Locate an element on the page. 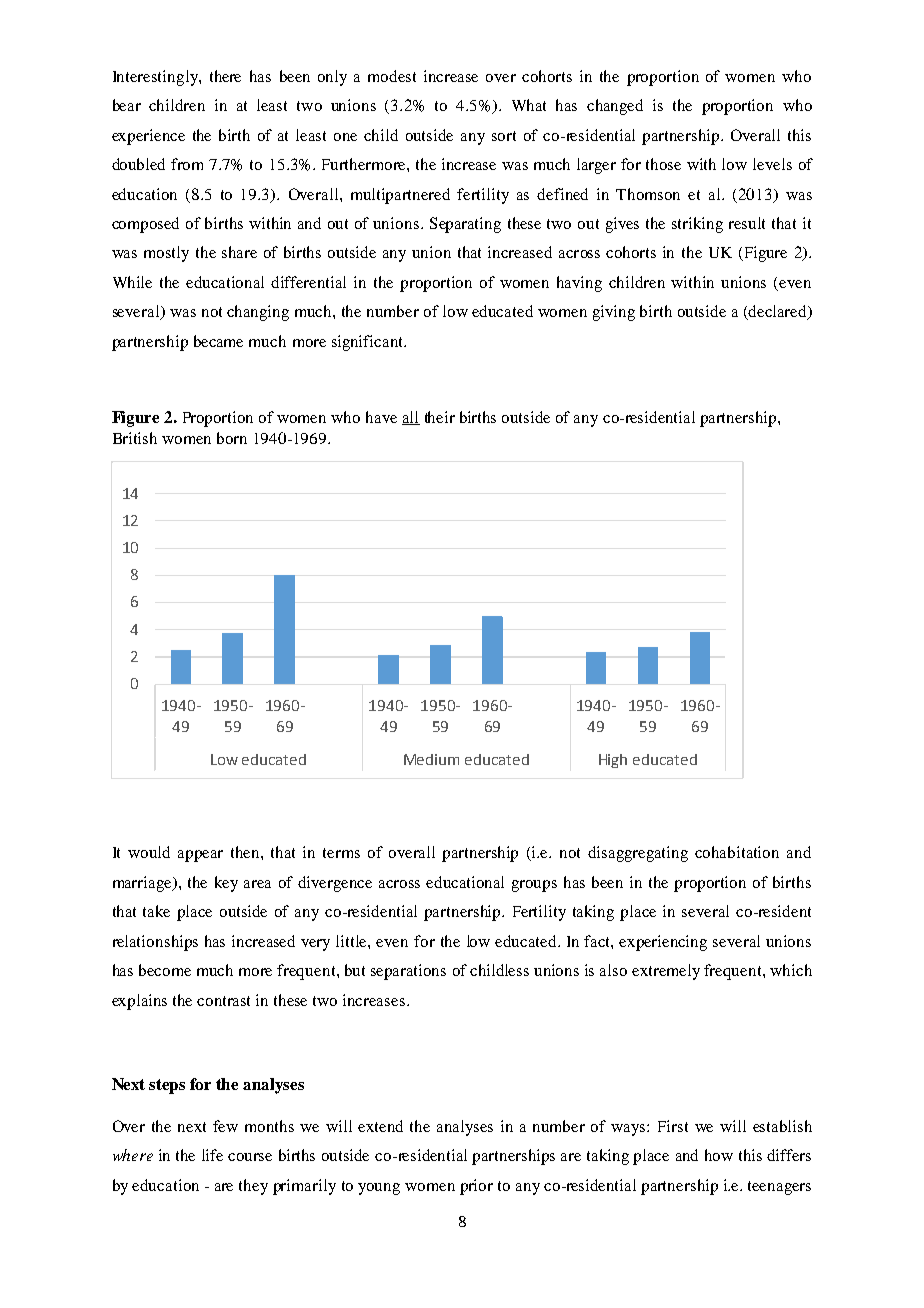  Medium is located at coordinates (431, 759).
